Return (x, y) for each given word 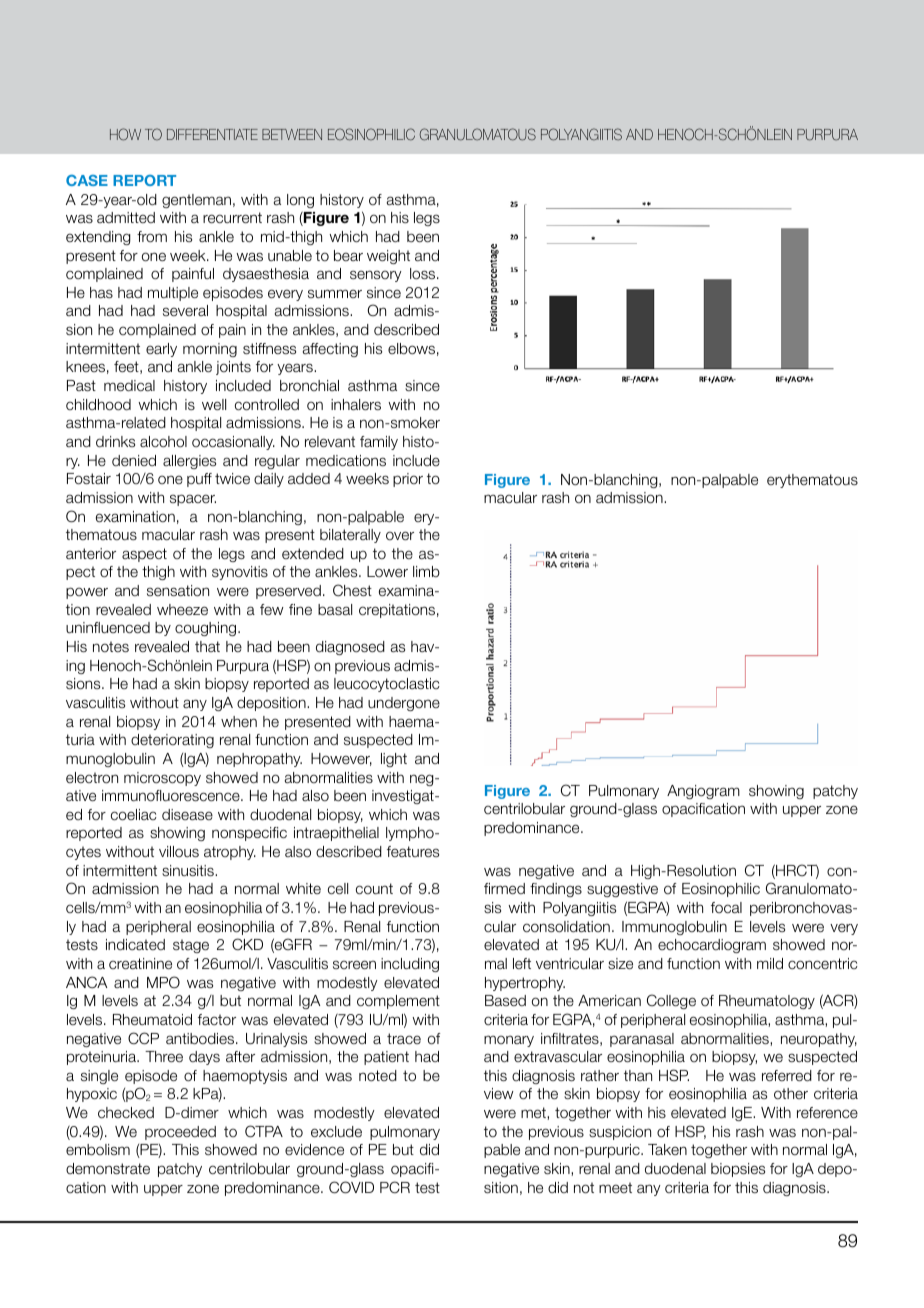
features (413, 851)
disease (187, 814)
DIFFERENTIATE (212, 134)
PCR (395, 1187)
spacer (193, 500)
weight (388, 257)
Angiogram (703, 792)
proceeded (180, 1133)
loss (424, 274)
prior (408, 480)
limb (426, 571)
